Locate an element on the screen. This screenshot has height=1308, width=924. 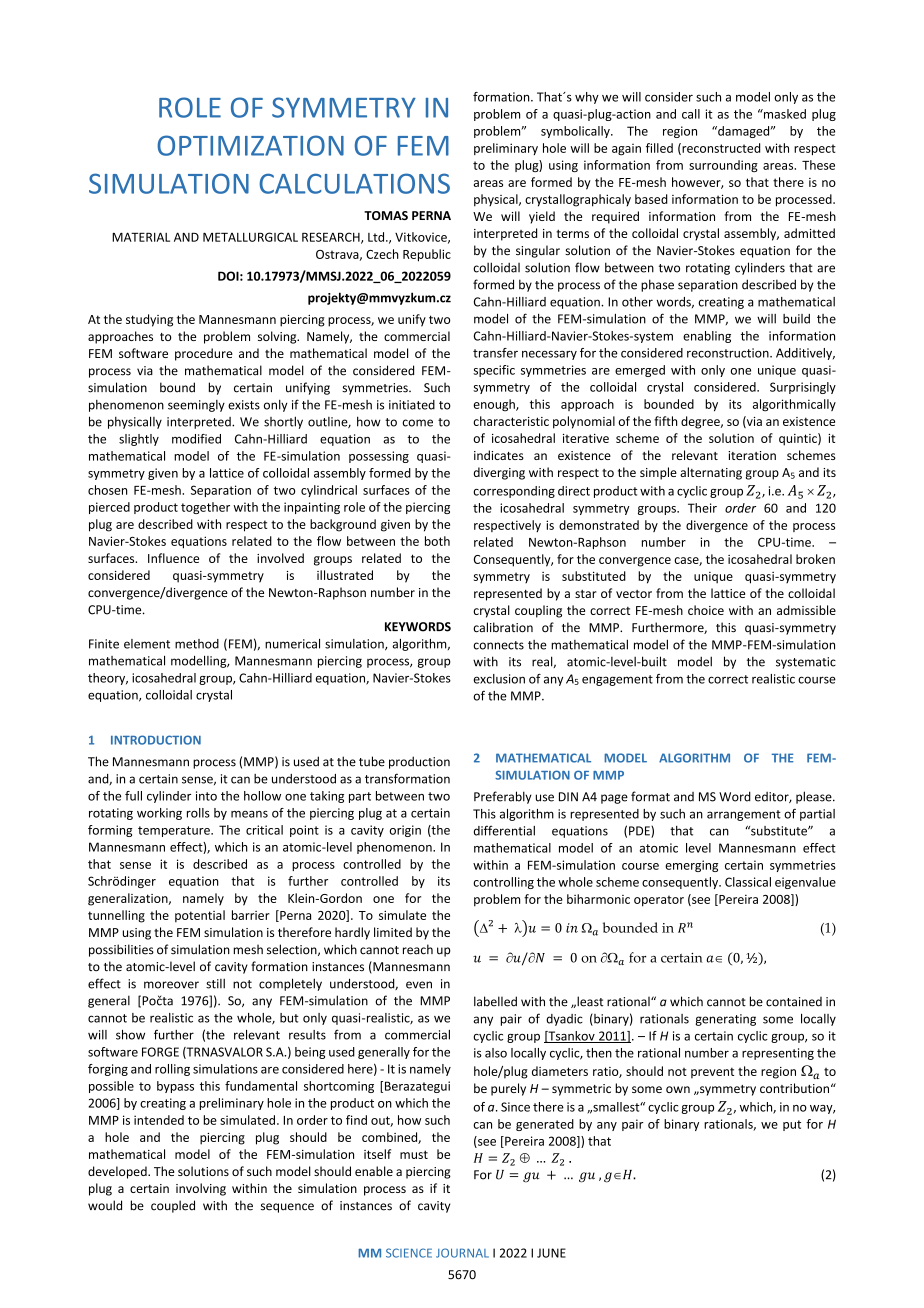
OPTIMIZATION is located at coordinates (250, 145).
